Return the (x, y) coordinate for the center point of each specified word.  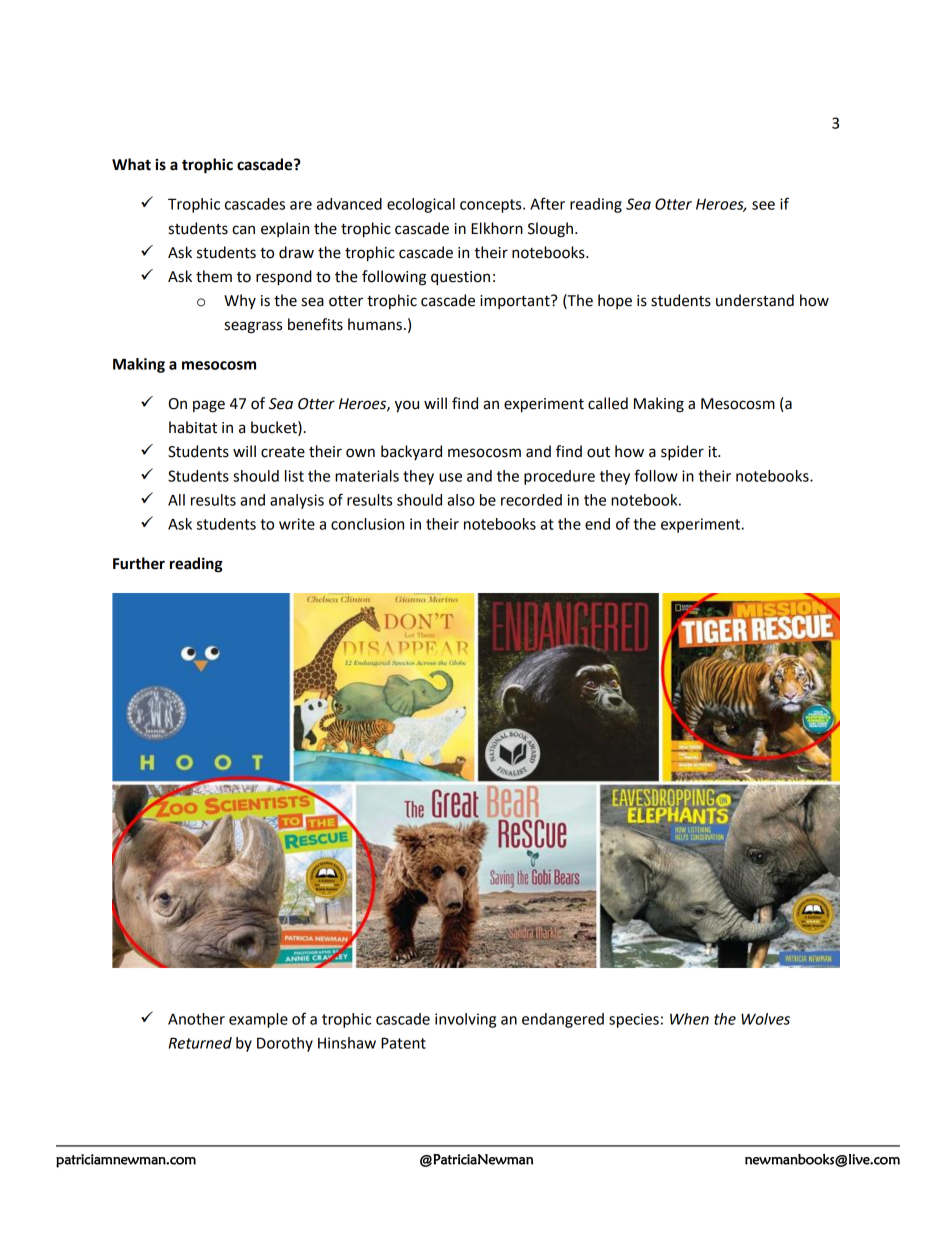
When (689, 1019)
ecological (421, 205)
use (450, 477)
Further (139, 563)
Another (196, 1019)
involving (465, 1020)
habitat (193, 427)
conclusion (367, 524)
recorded (531, 500)
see (763, 205)
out (598, 452)
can (243, 230)
